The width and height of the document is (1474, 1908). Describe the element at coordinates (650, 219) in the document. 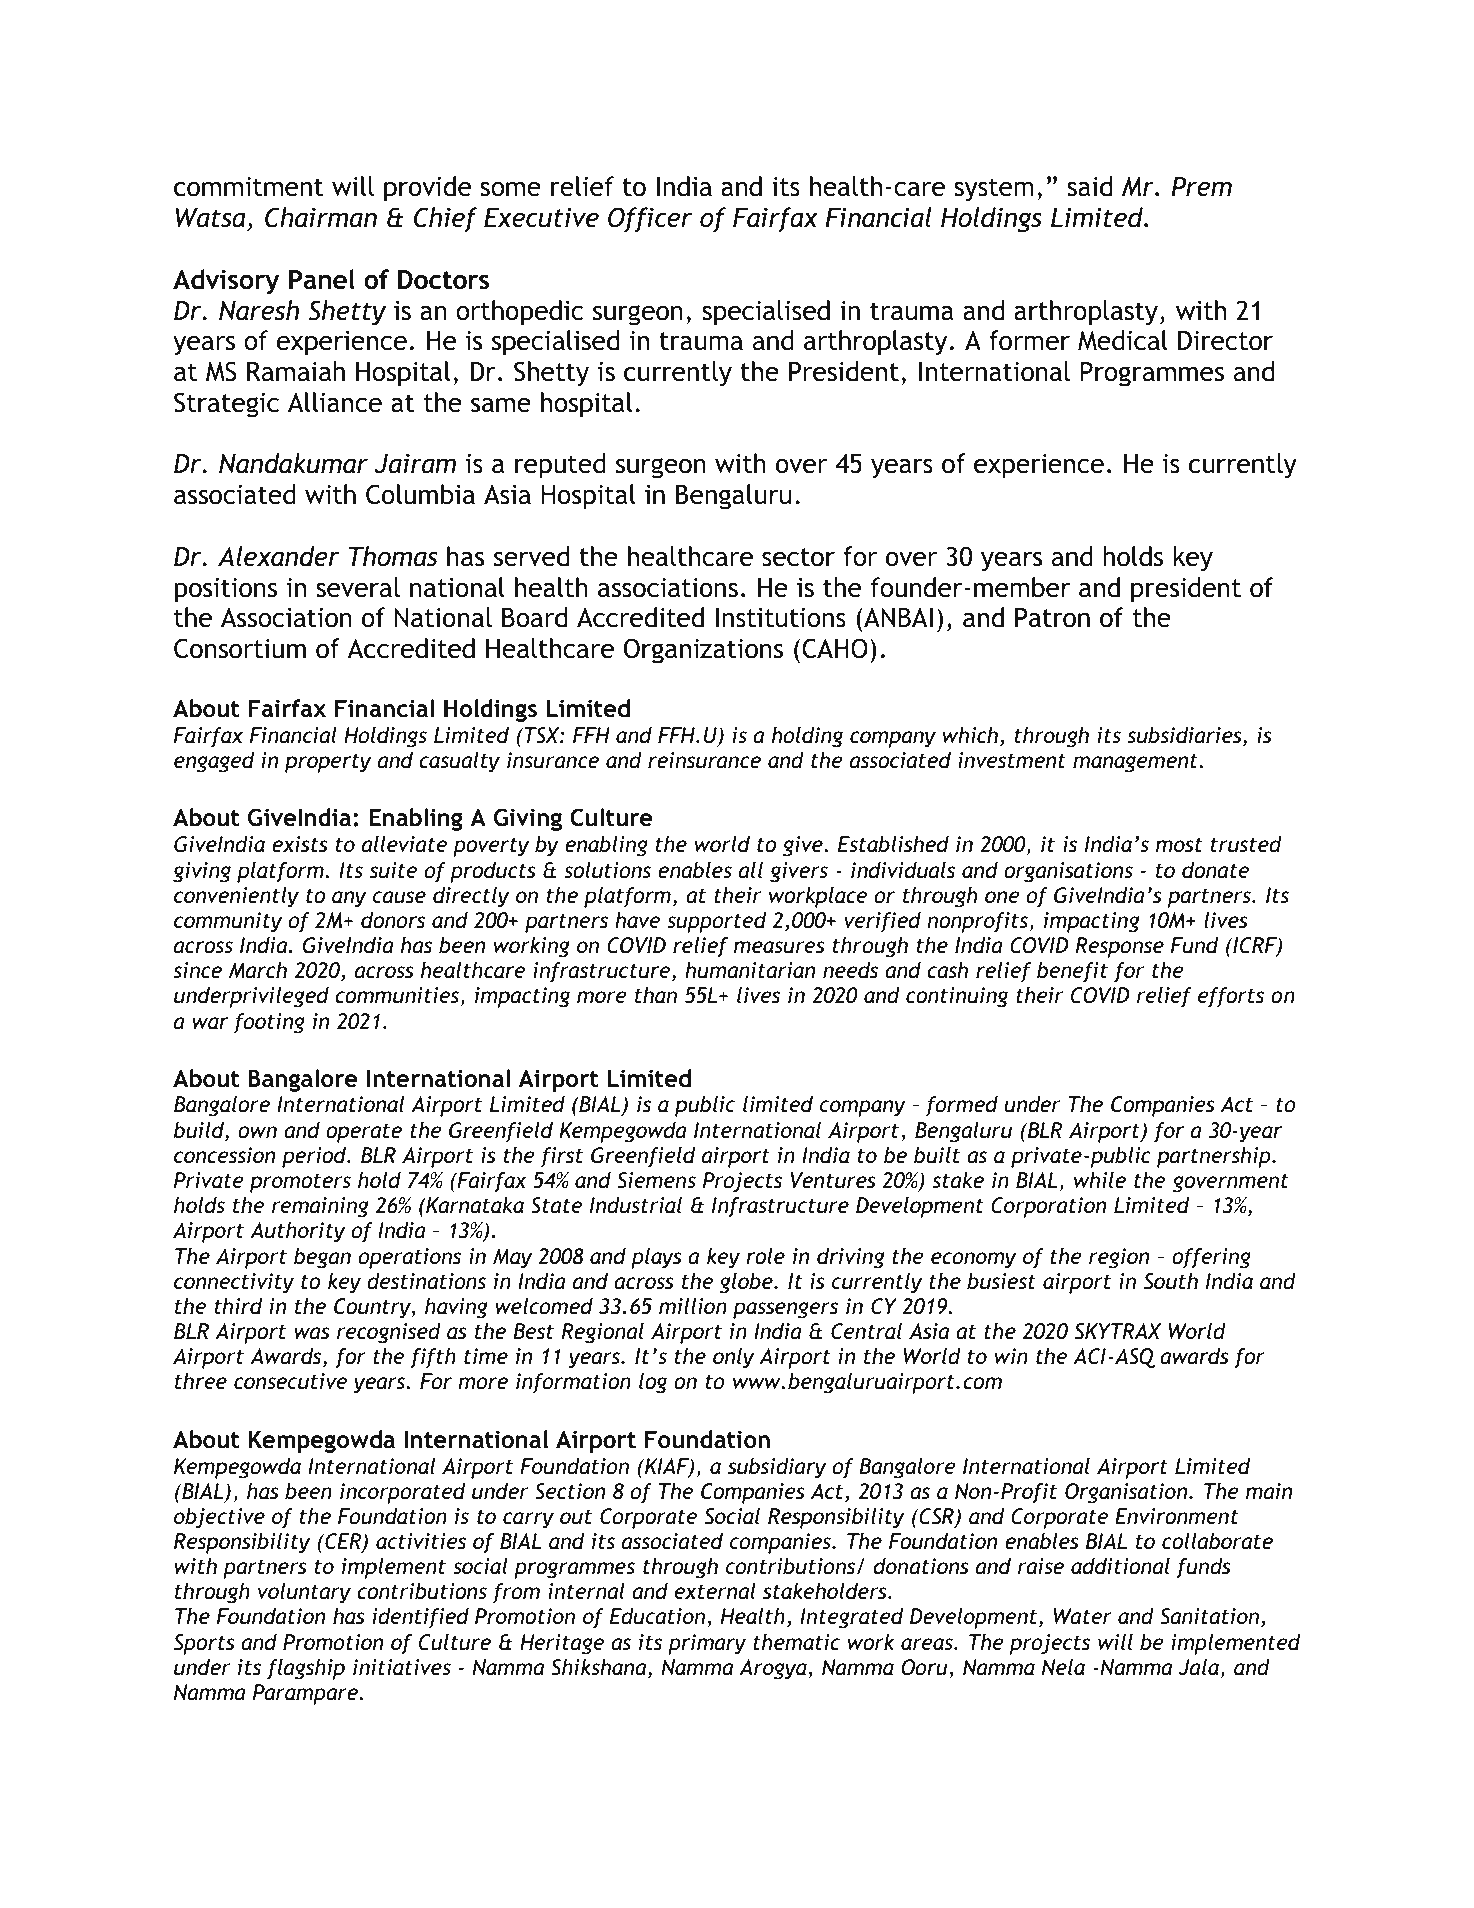

I see `Officer` at that location.
